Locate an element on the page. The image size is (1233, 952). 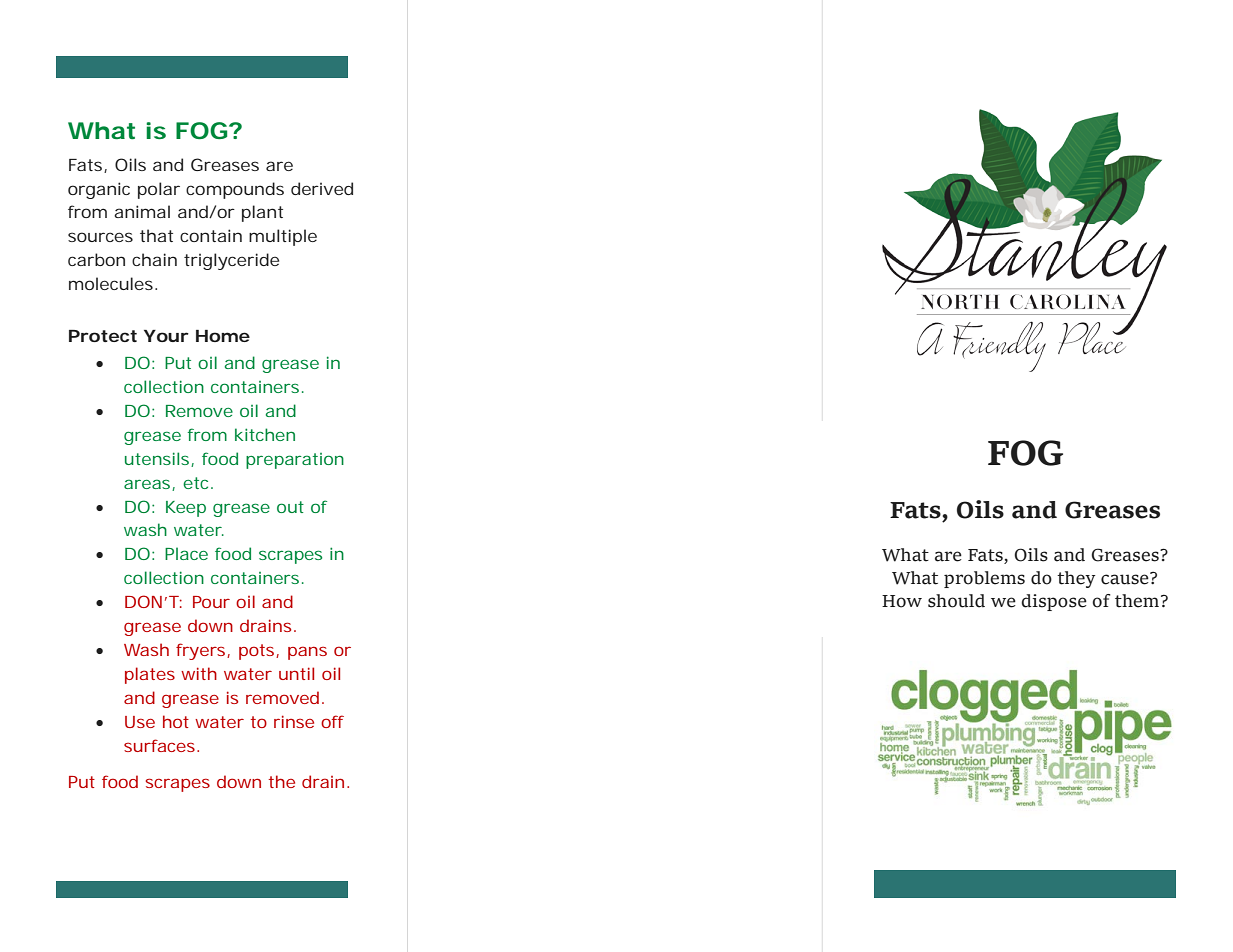
etc is located at coordinates (197, 483).
